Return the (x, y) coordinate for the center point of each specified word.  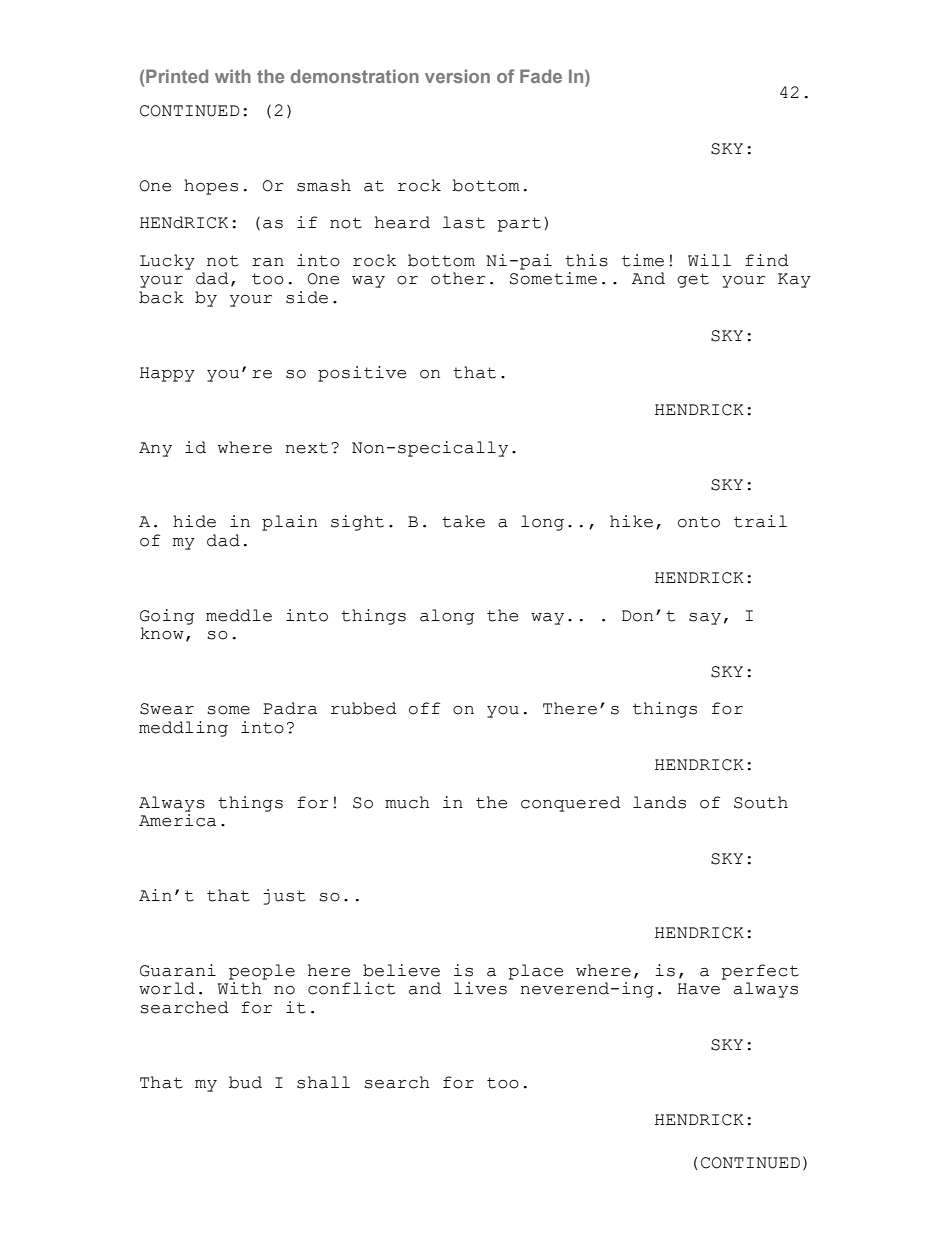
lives (480, 988)
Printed (177, 76)
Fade (541, 76)
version (457, 76)
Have (698, 989)
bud (245, 1082)
